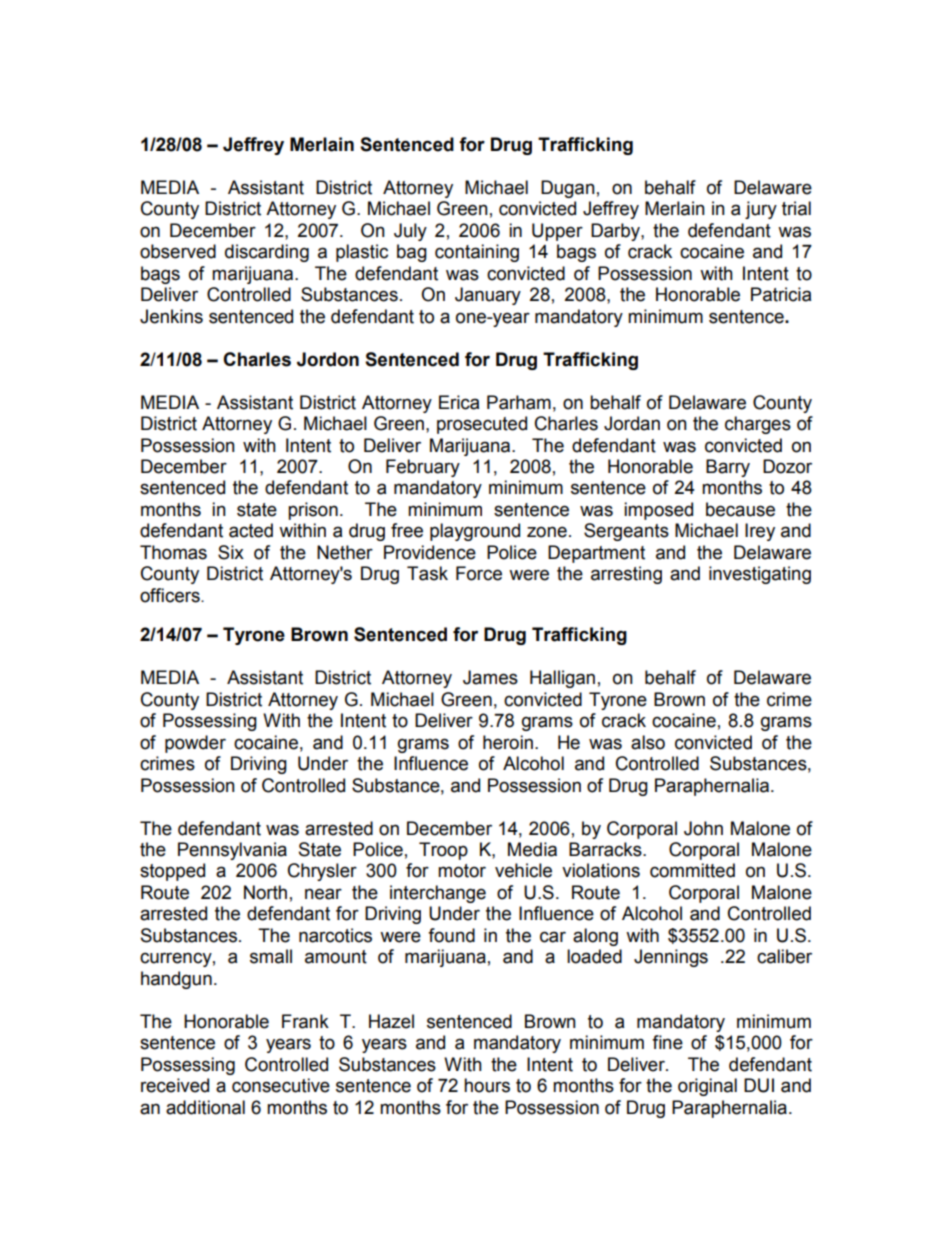  What do you see at coordinates (267, 253) in the screenshot?
I see `discarding` at bounding box center [267, 253].
